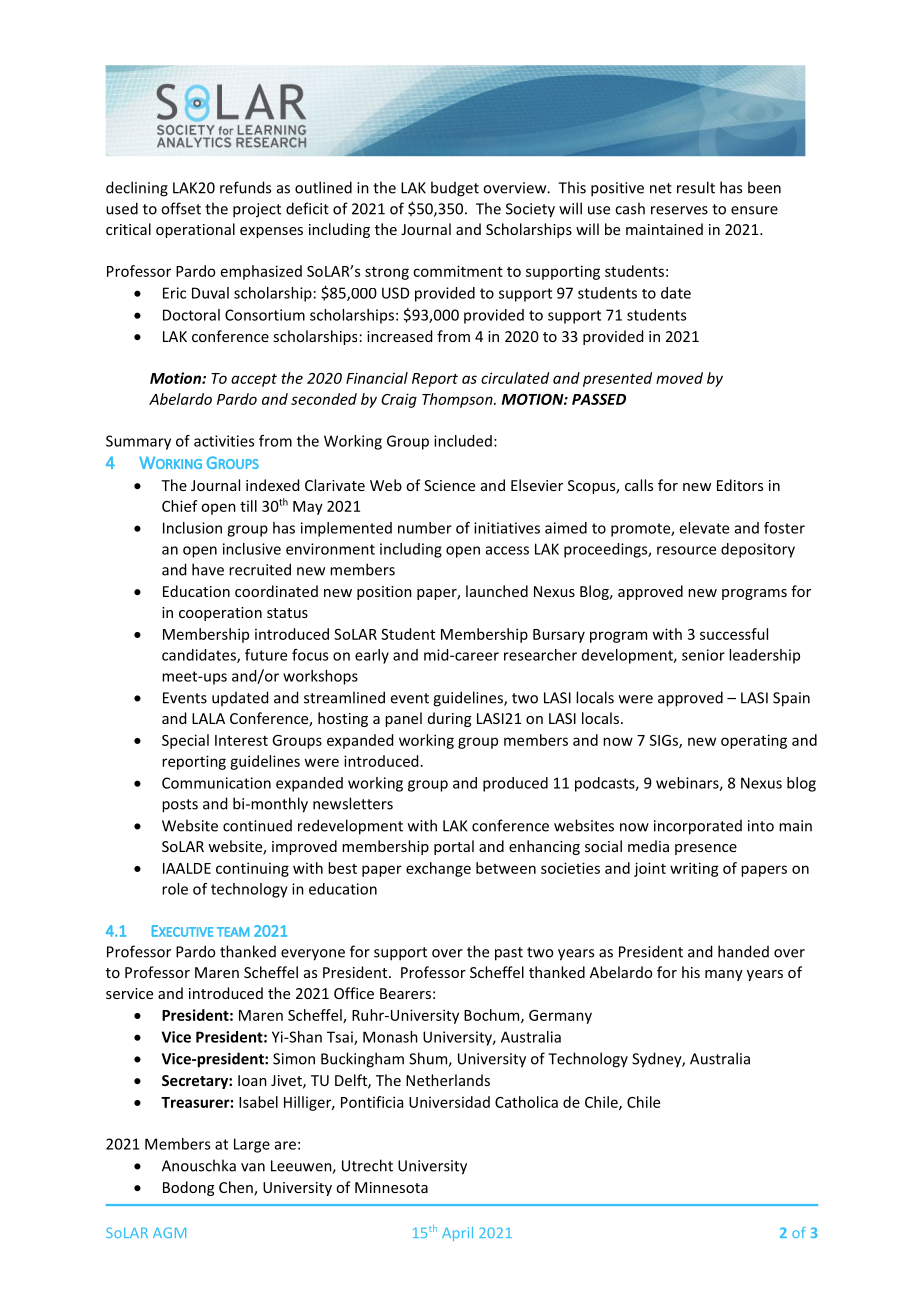 This screenshot has width=924, height=1308. What do you see at coordinates (195, 230) in the screenshot?
I see `operational` at bounding box center [195, 230].
